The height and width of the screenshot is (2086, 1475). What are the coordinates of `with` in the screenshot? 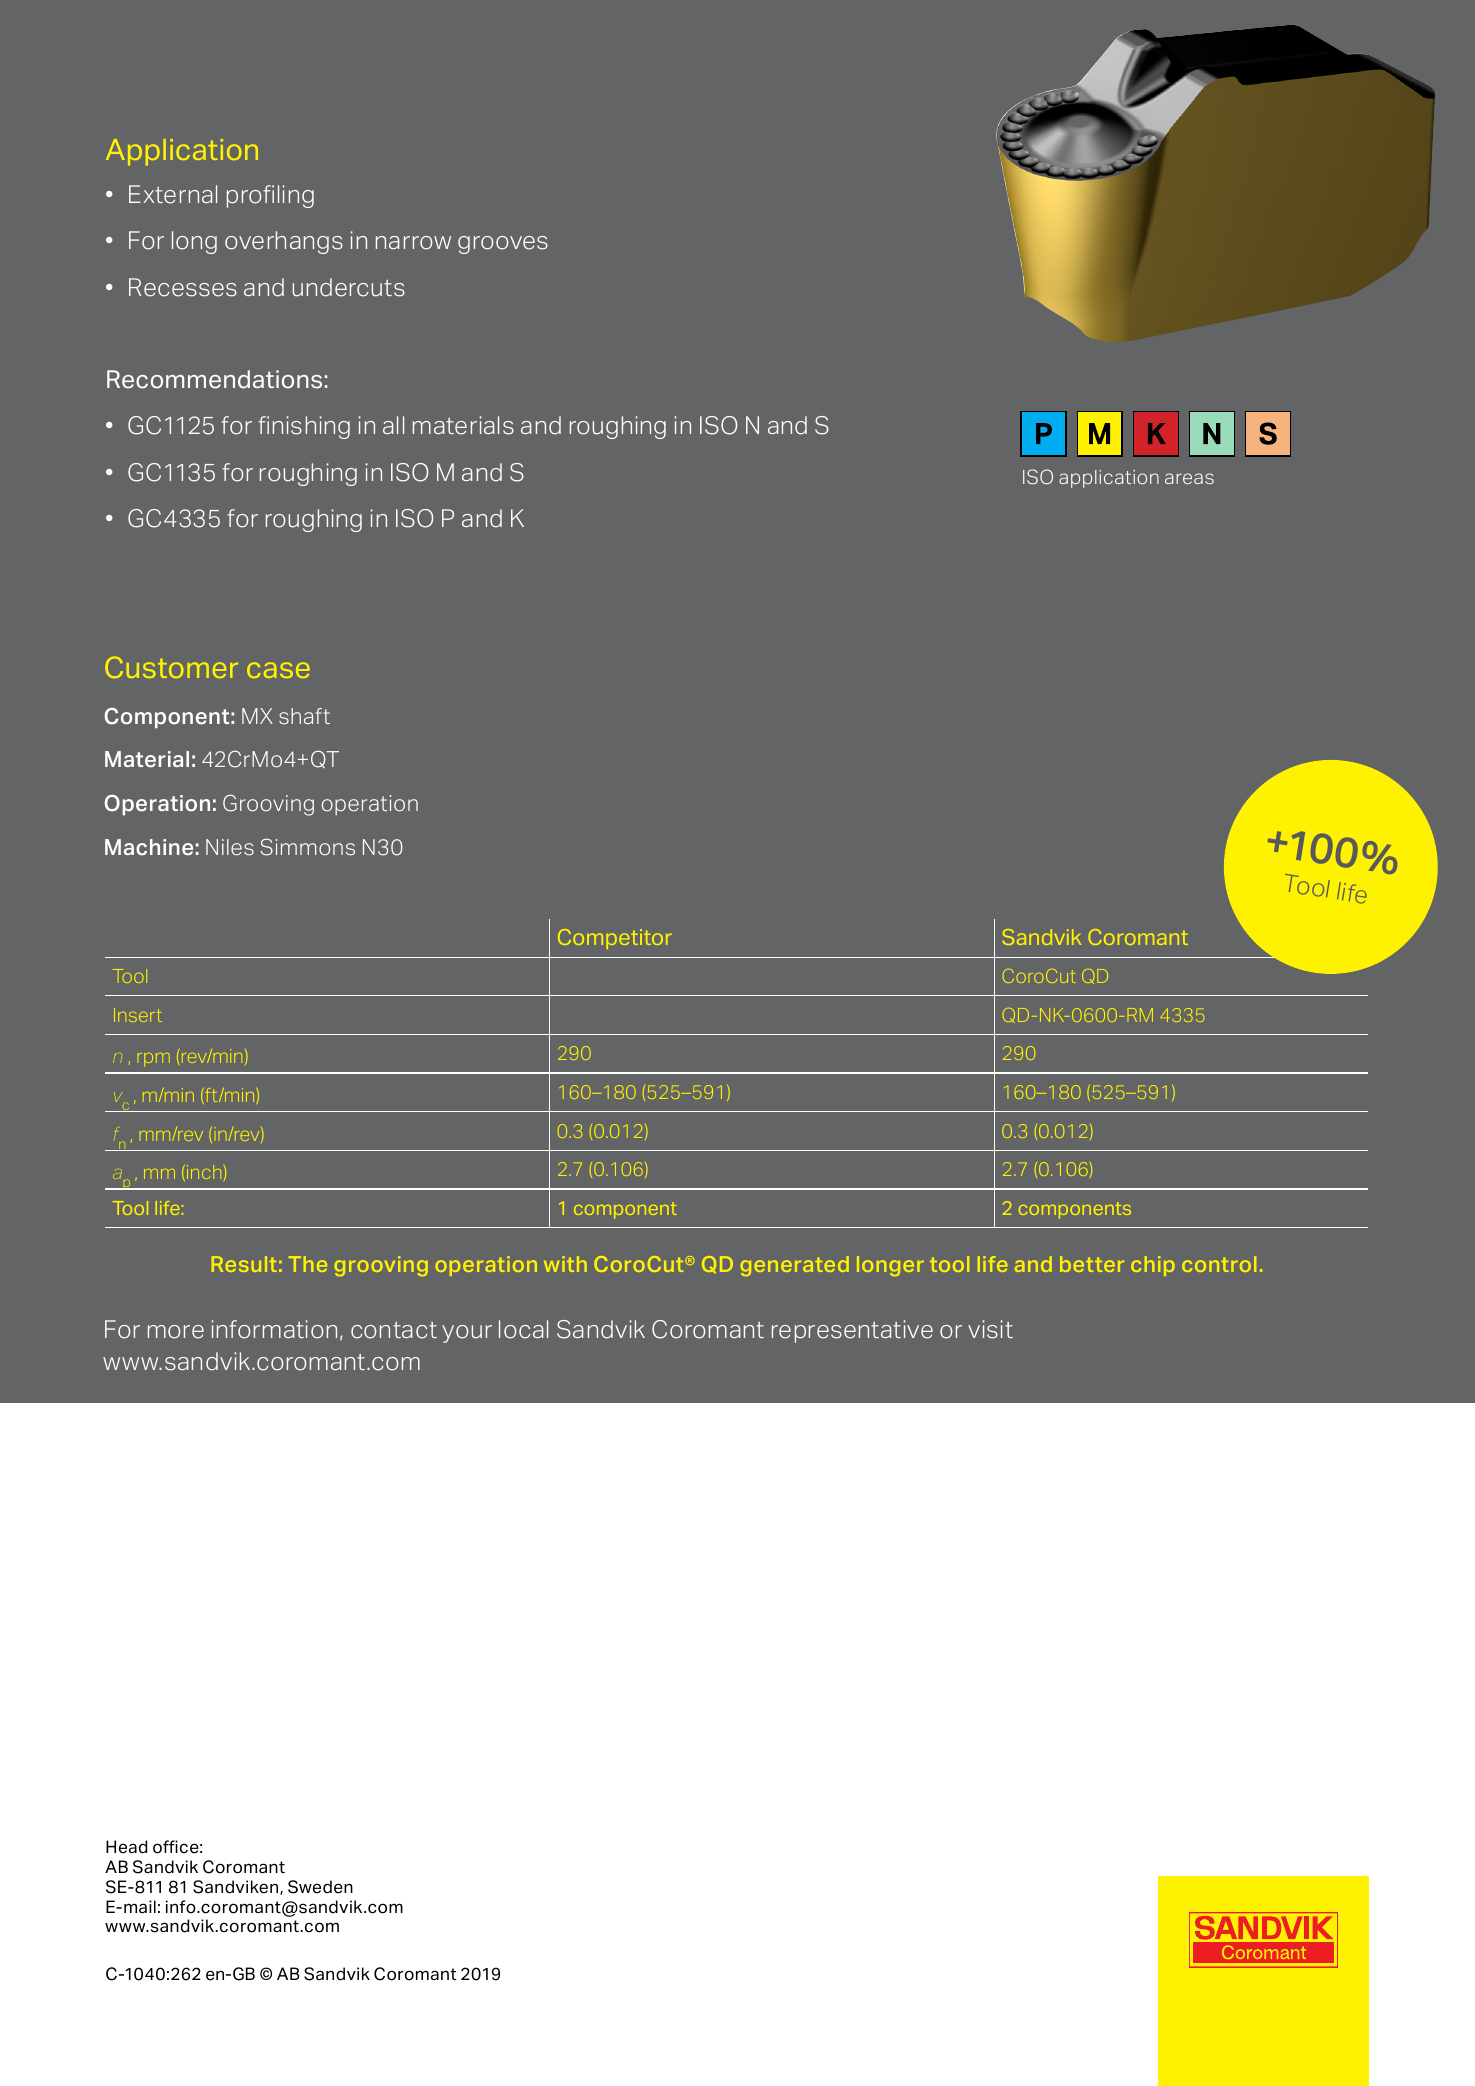 It's located at (565, 1264).
